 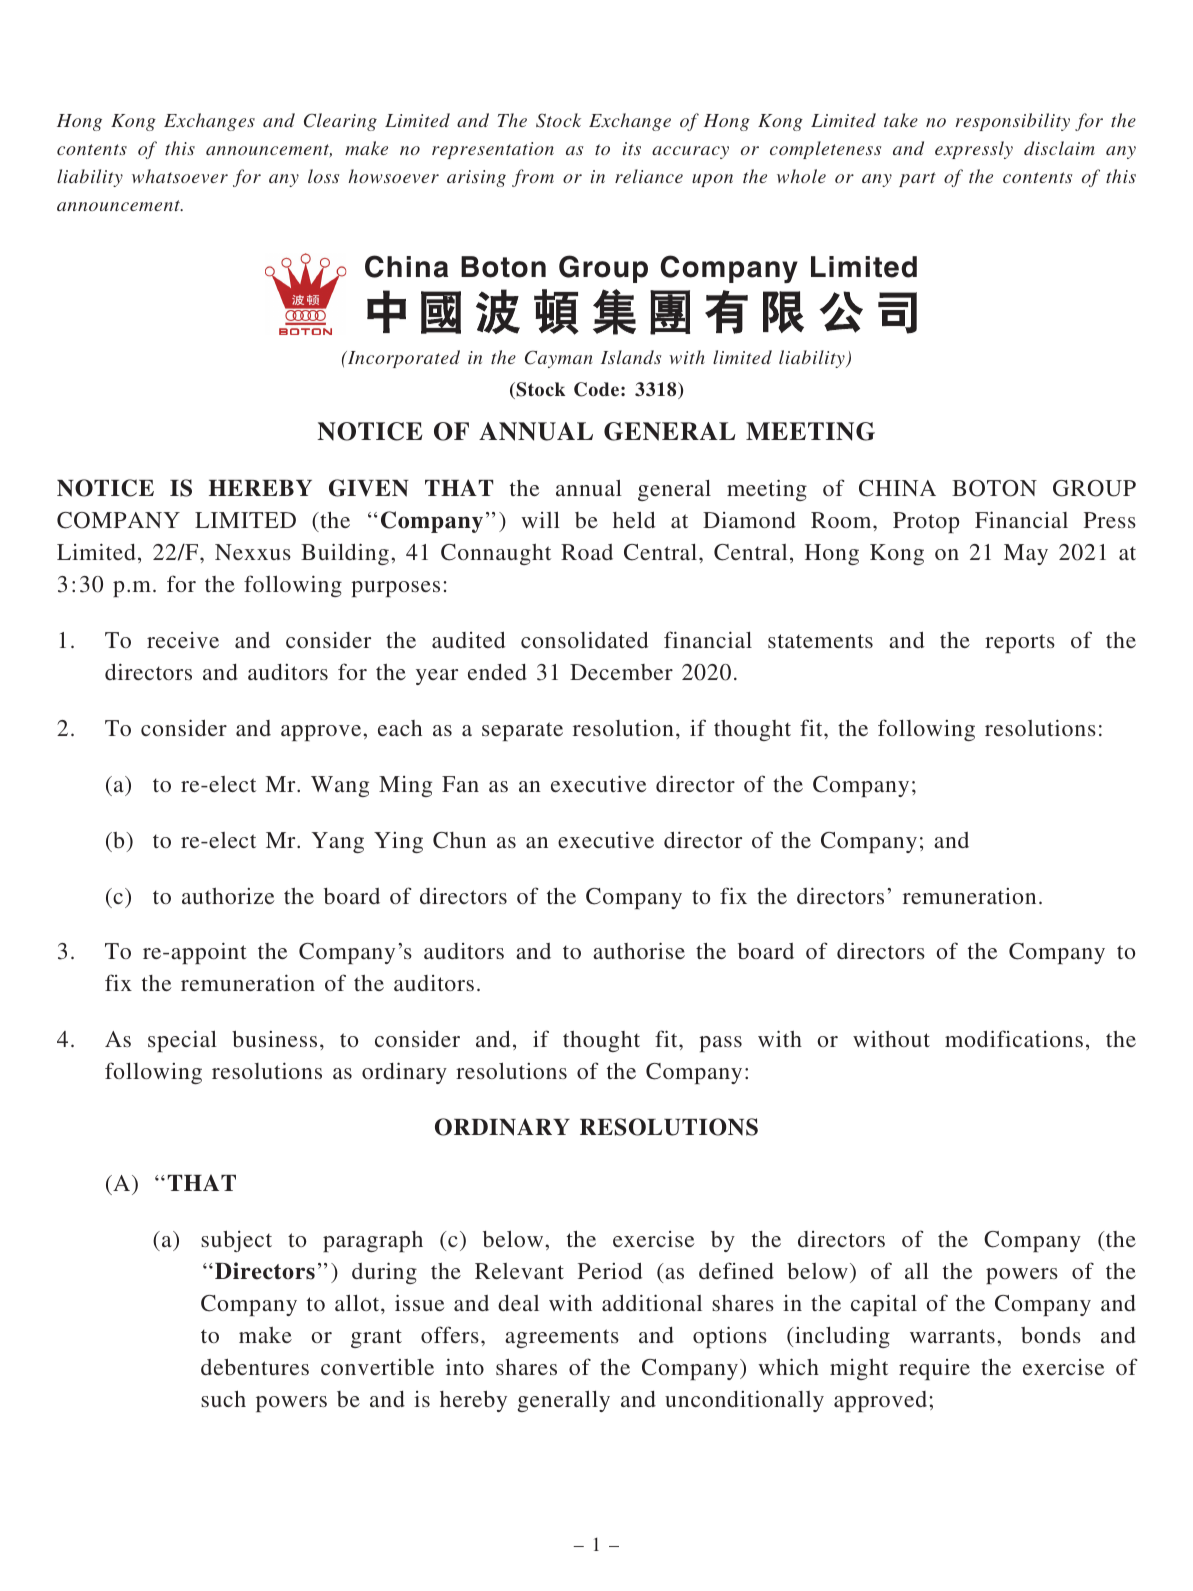 What do you see at coordinates (323, 176) in the screenshot?
I see `loss` at bounding box center [323, 176].
